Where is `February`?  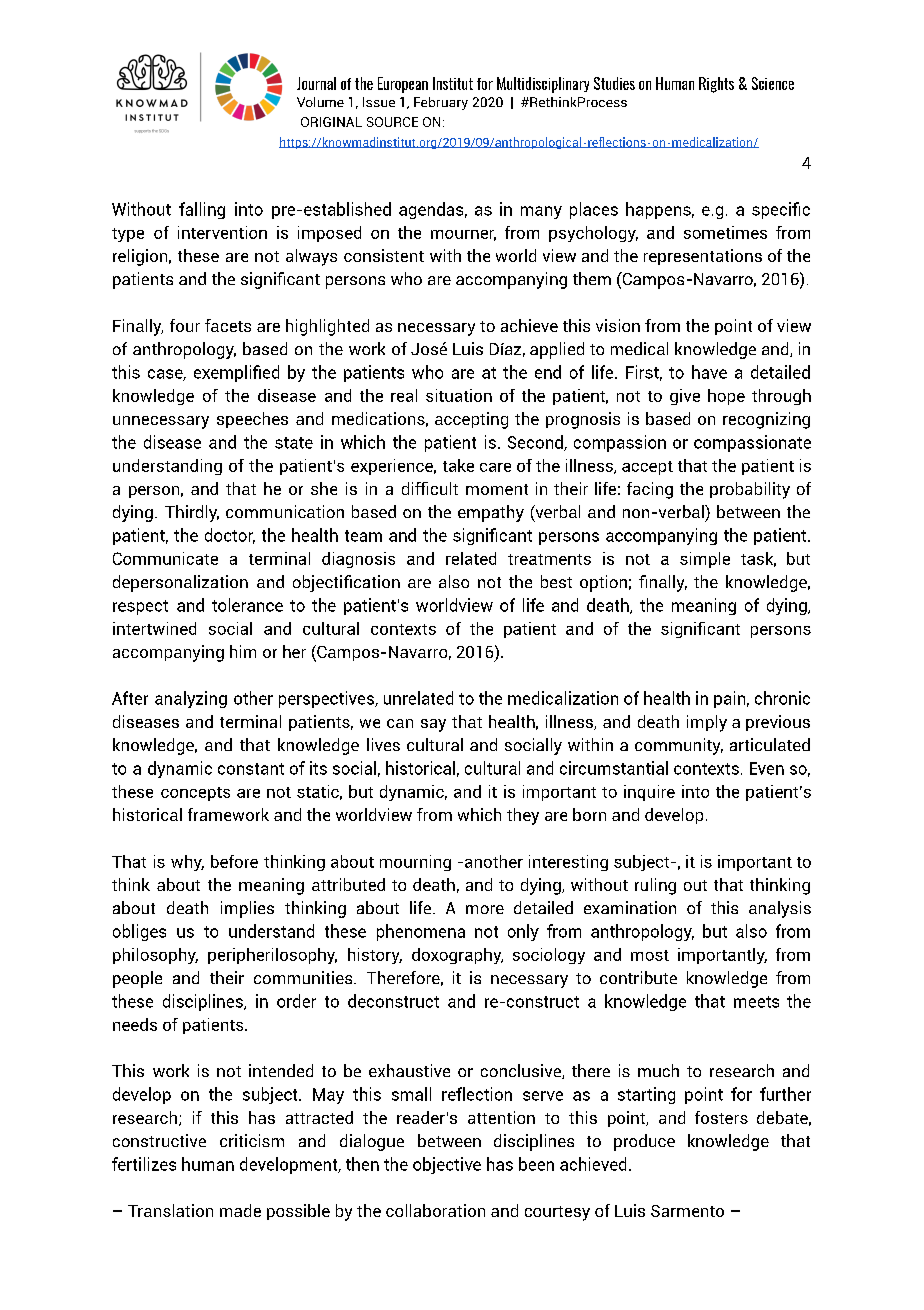 February is located at coordinates (441, 103).
